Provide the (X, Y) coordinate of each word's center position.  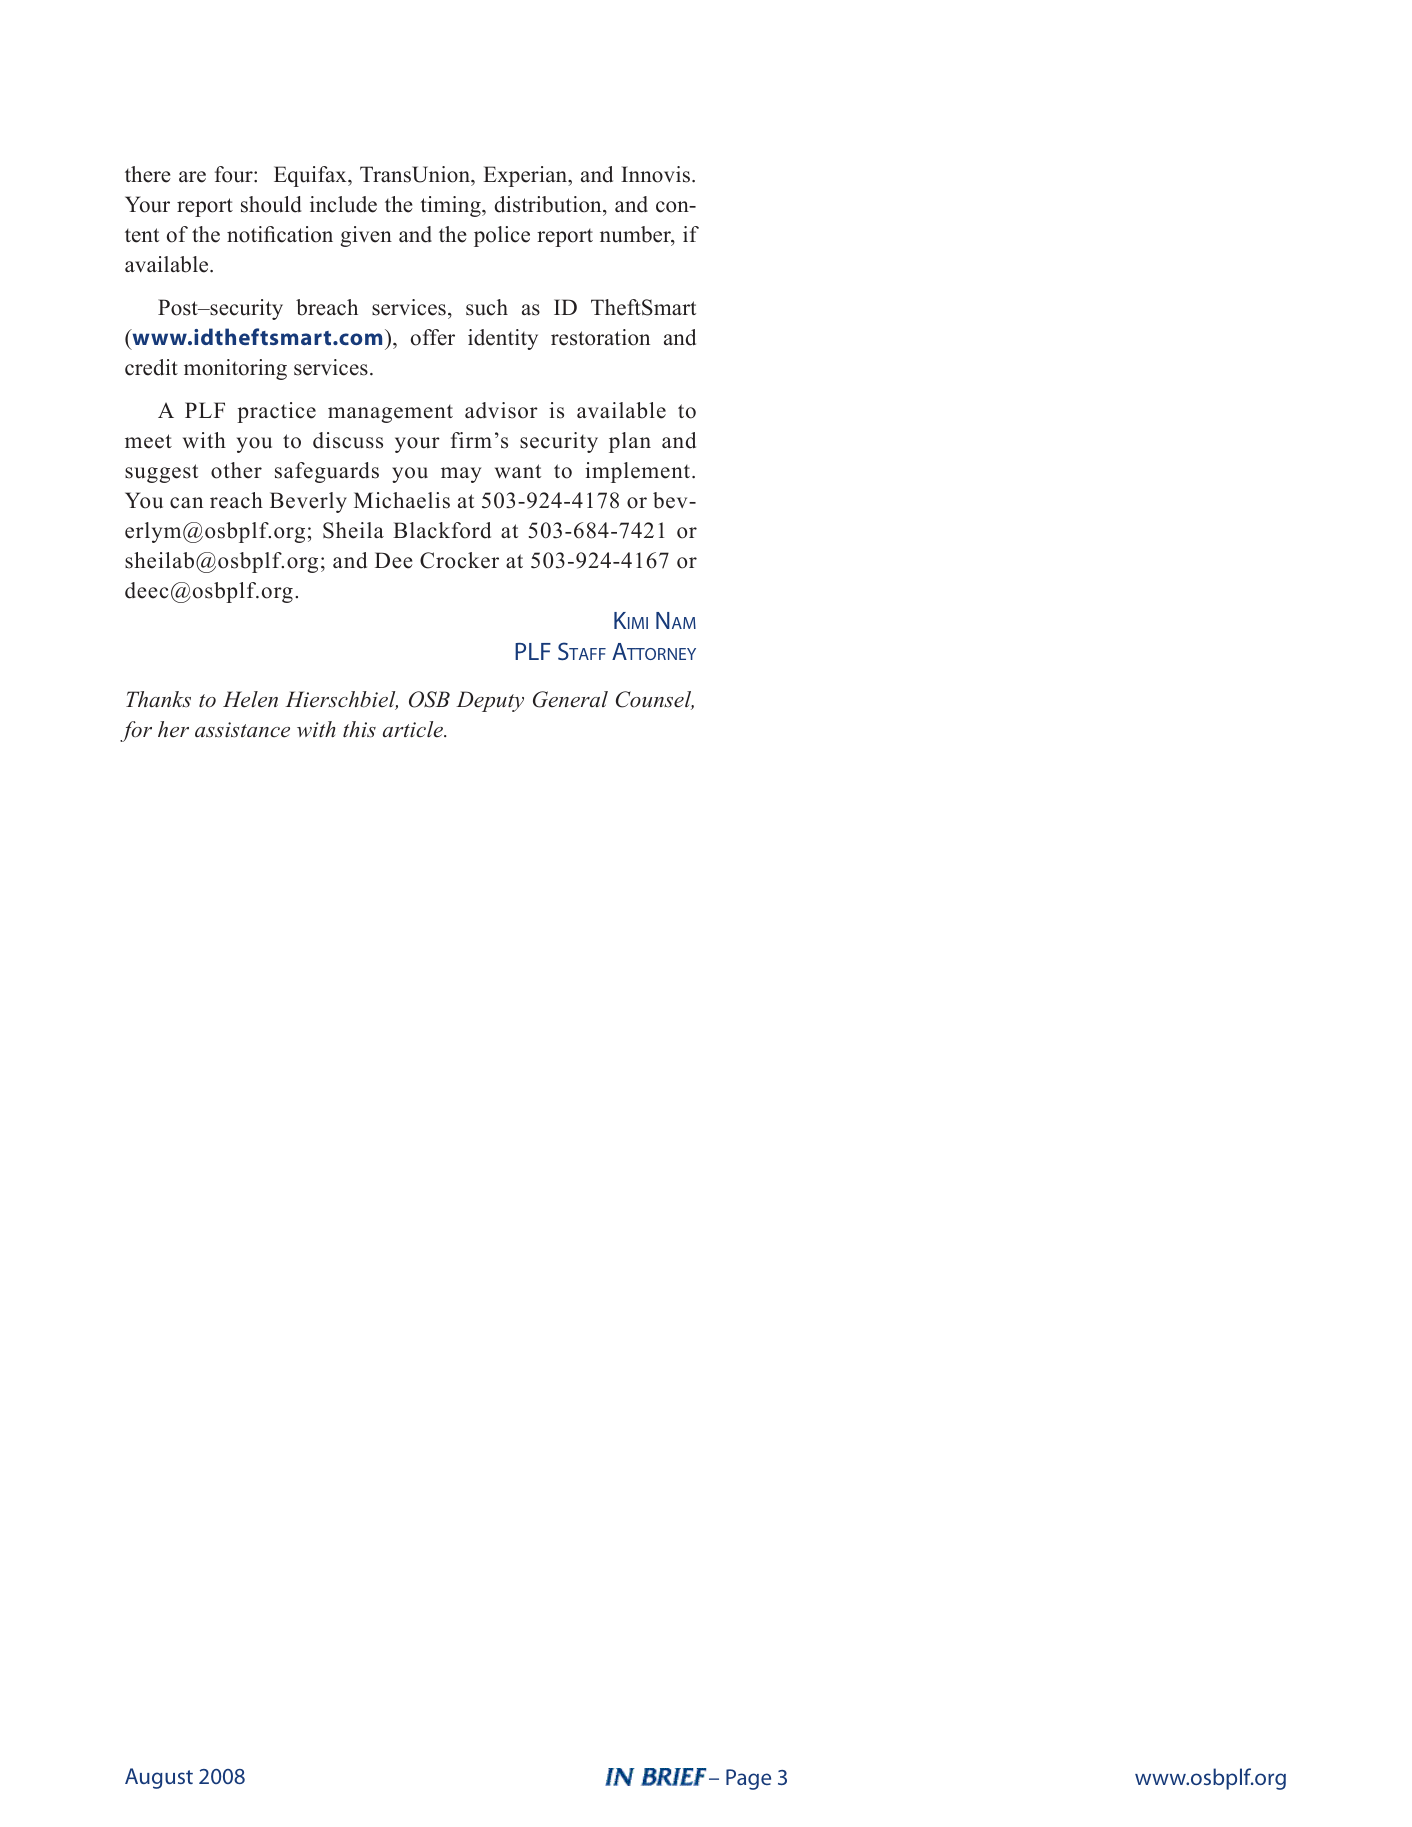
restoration (600, 337)
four (235, 174)
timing (451, 206)
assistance (242, 730)
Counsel (655, 700)
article (414, 729)
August (159, 1778)
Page (748, 1779)
